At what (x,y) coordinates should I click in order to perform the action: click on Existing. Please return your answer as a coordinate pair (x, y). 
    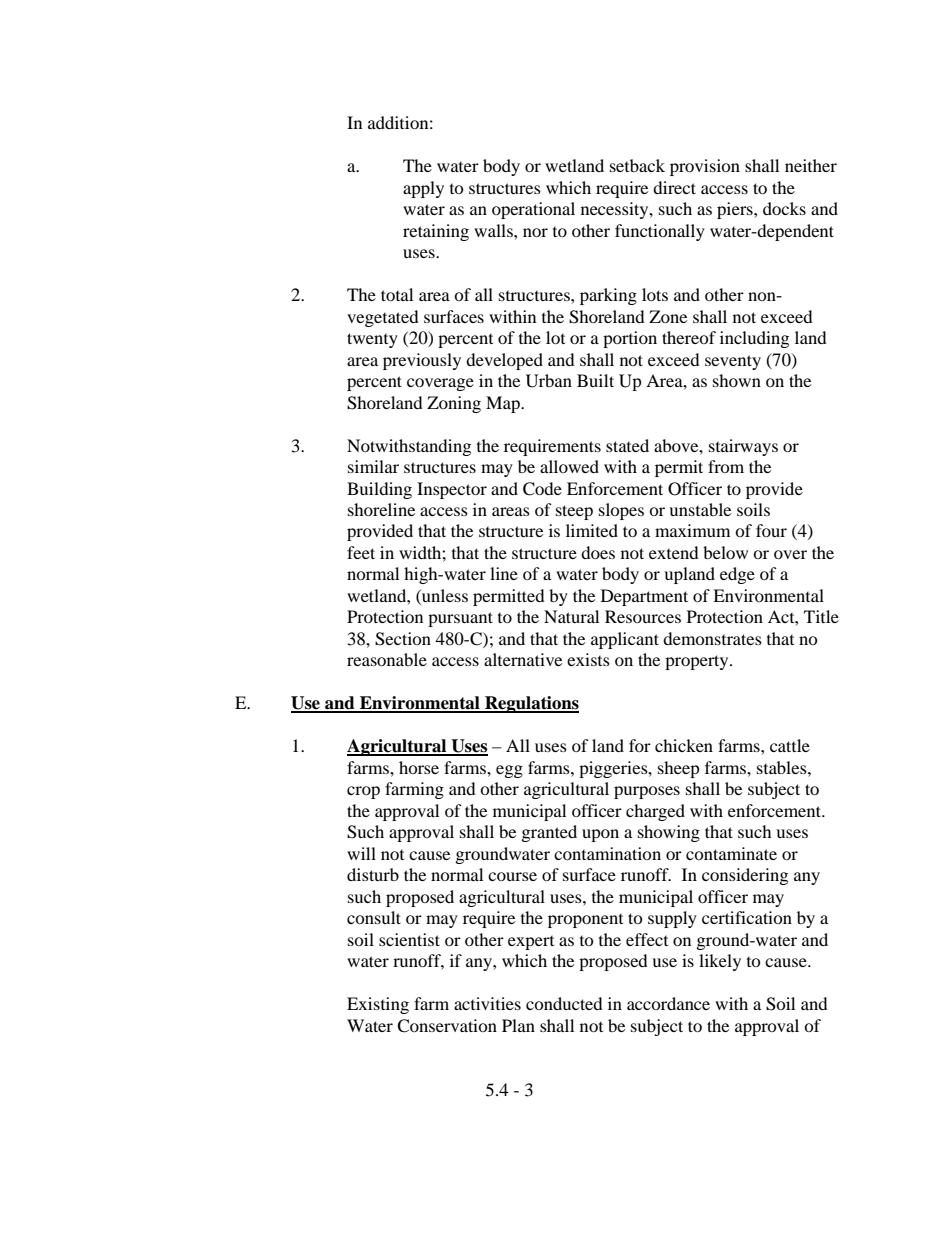
    Looking at the image, I should click on (378, 1005).
